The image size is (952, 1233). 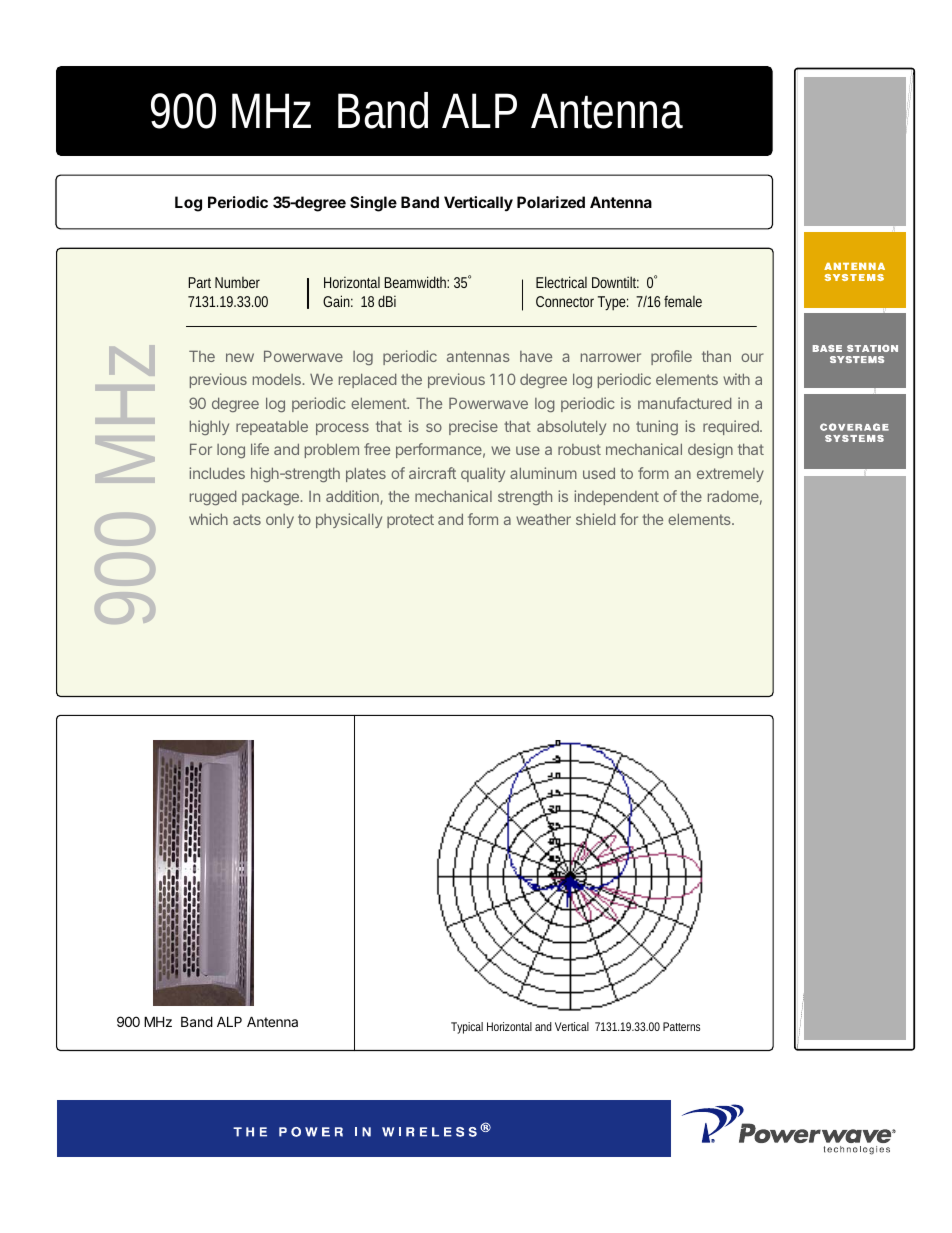 I want to click on Polarized, so click(x=551, y=202).
